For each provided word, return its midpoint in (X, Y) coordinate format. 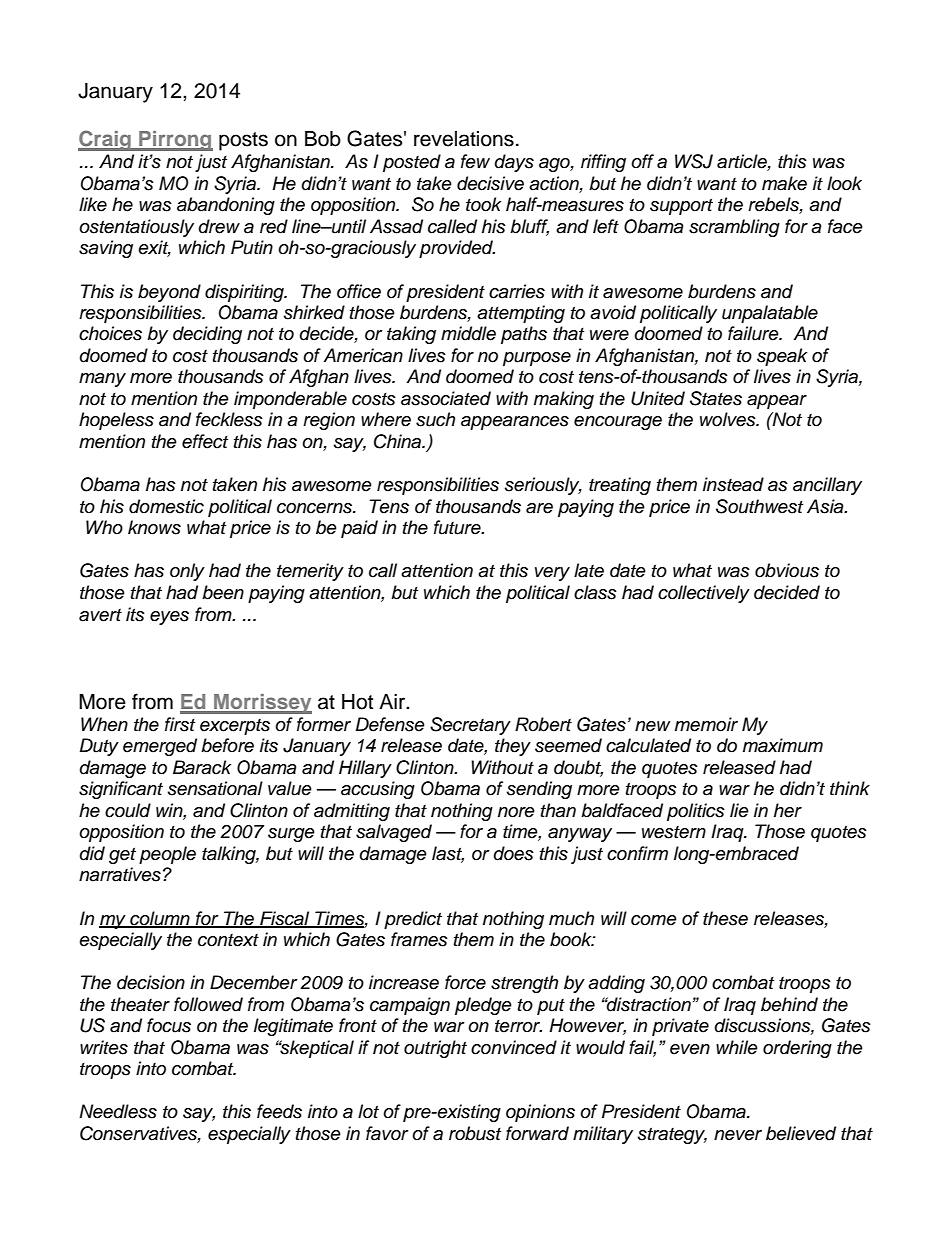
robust (475, 1133)
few (475, 161)
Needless (118, 1111)
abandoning (226, 206)
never (738, 1135)
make (784, 183)
